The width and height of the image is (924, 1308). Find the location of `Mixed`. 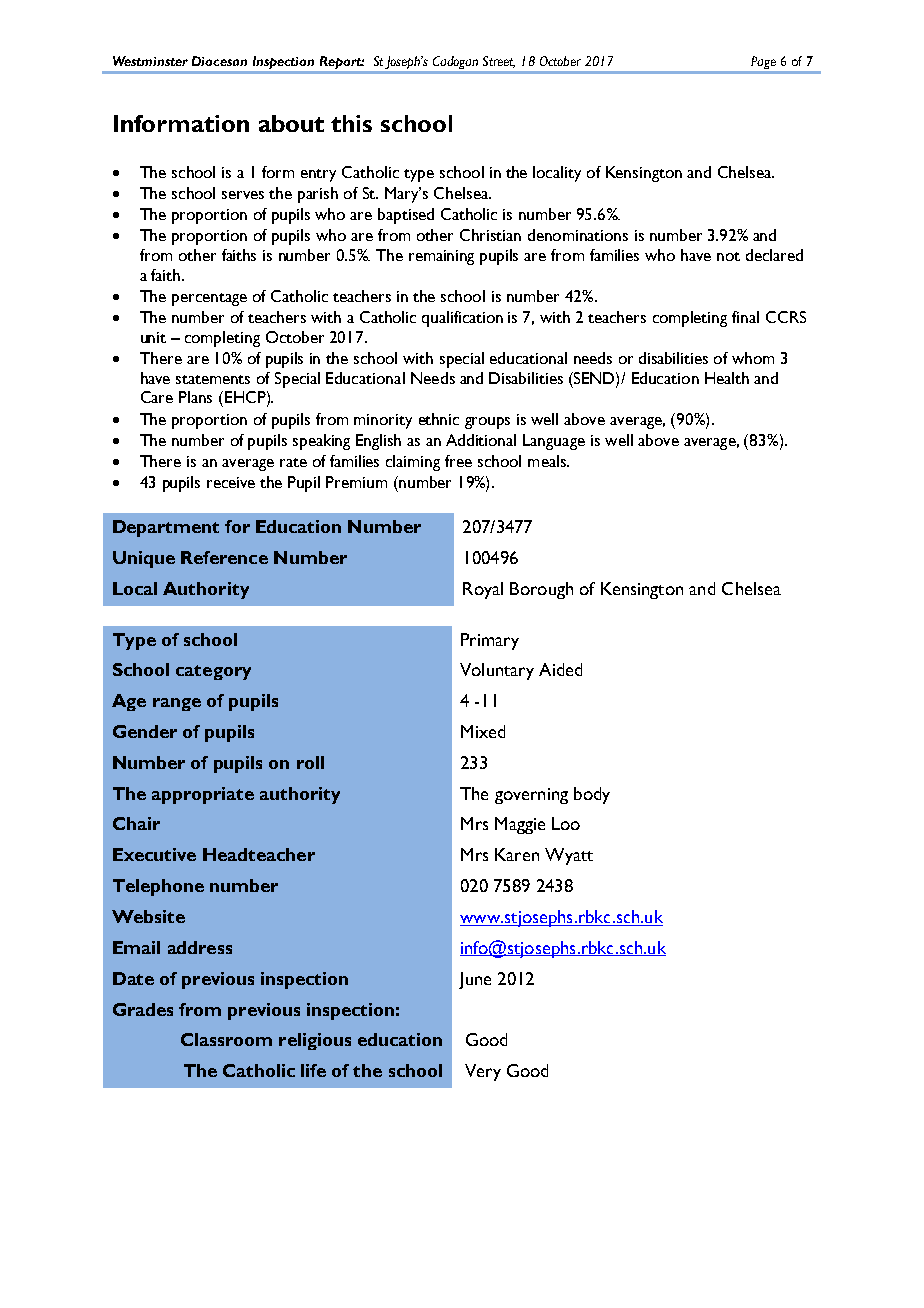

Mixed is located at coordinates (483, 731).
